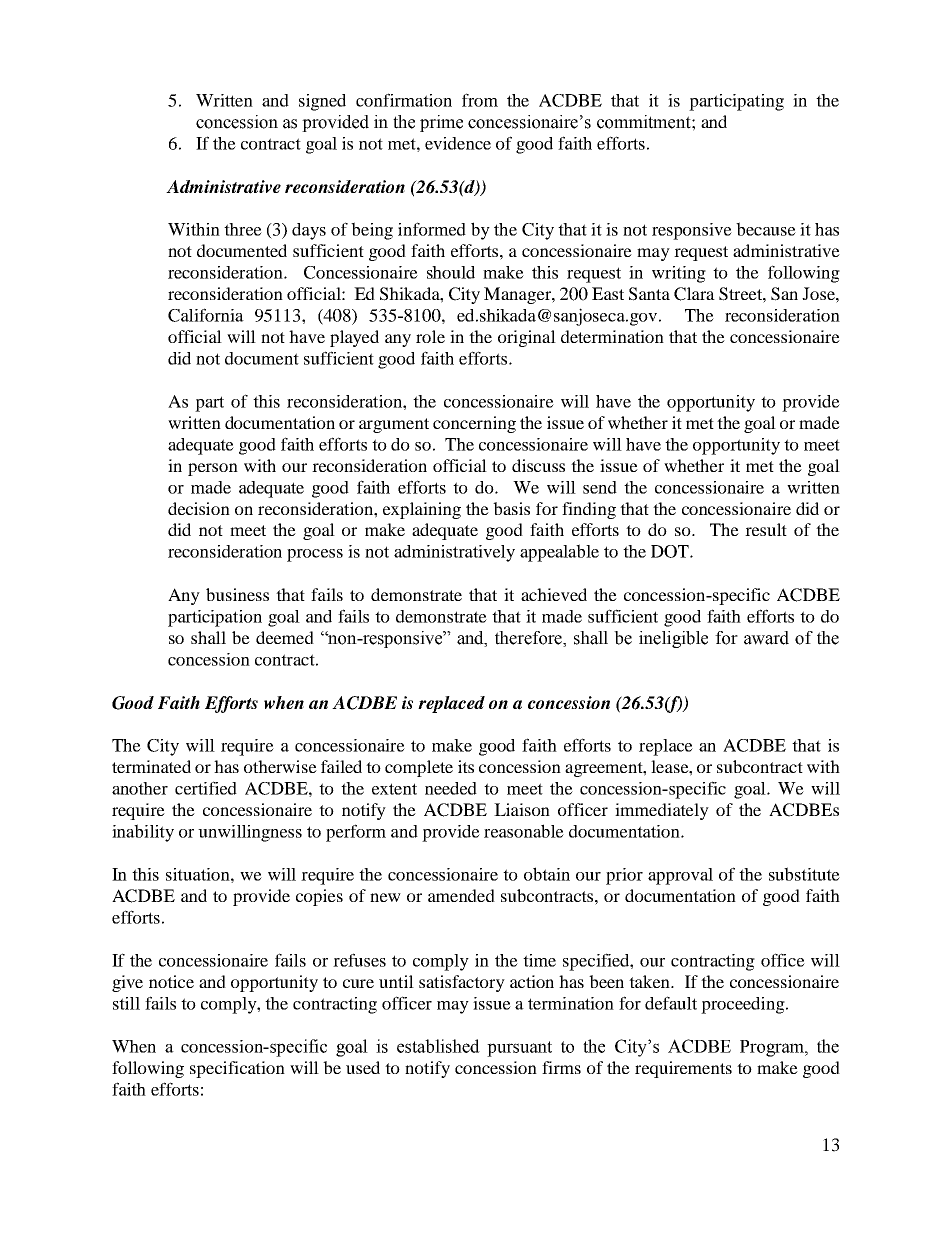 This image has height=1233, width=952. Describe the element at coordinates (662, 811) in the image. I see `immediately` at that location.
